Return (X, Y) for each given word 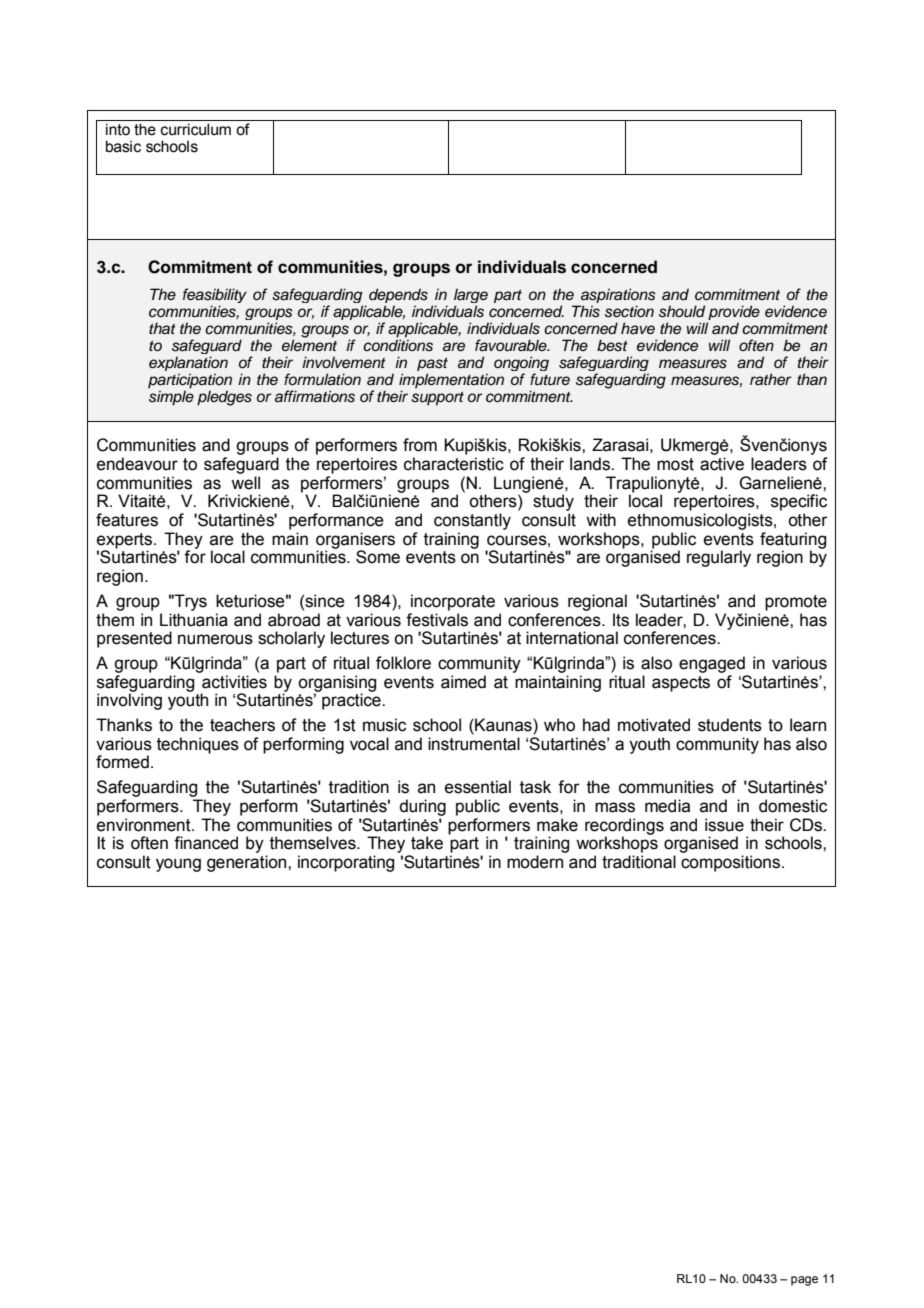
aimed (463, 682)
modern (535, 862)
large (471, 297)
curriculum (196, 129)
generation (248, 863)
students (730, 725)
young (178, 865)
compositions (732, 863)
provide (733, 314)
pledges (224, 398)
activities (234, 682)
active (722, 464)
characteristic (454, 464)
